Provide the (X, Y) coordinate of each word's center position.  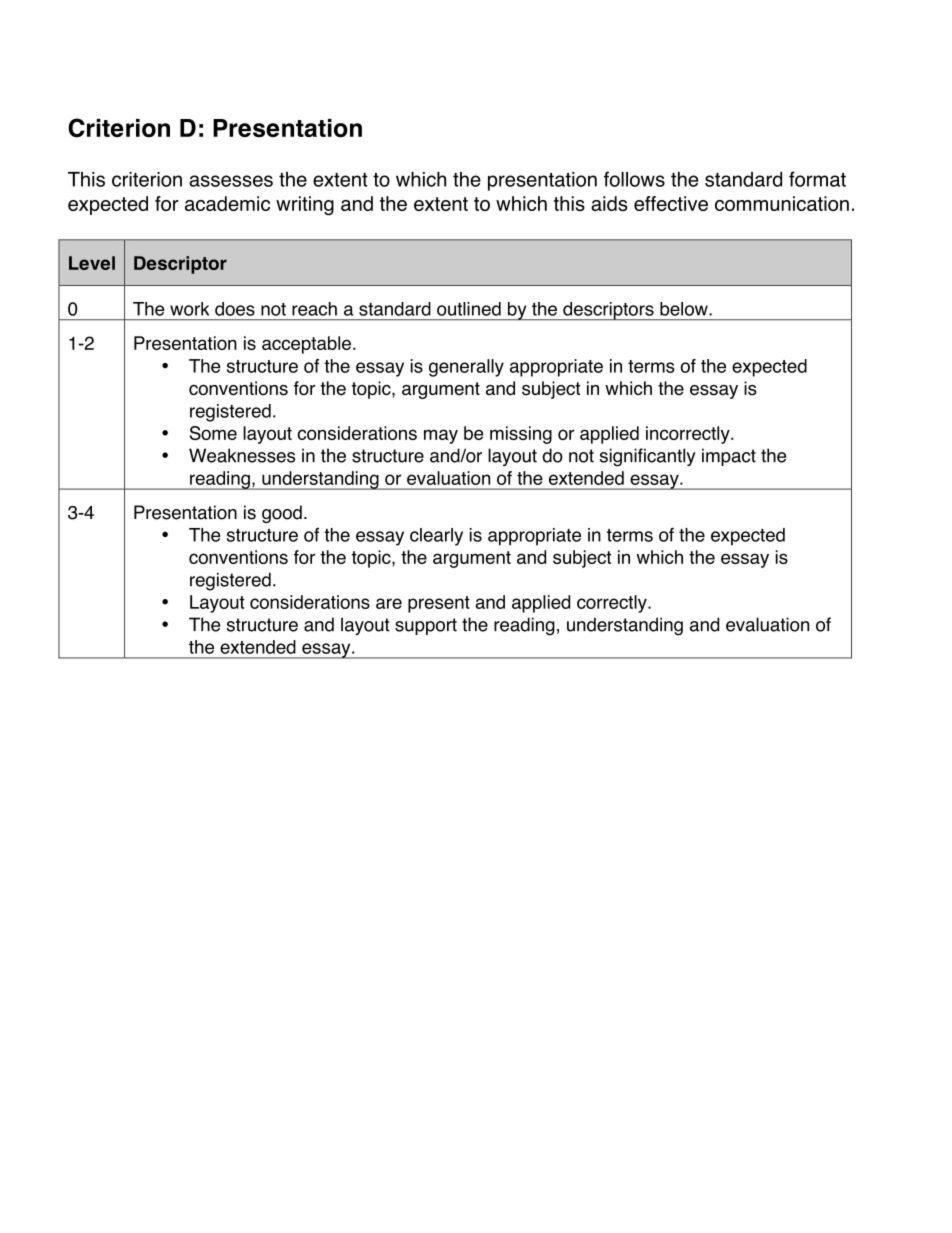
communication (782, 203)
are (389, 603)
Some (213, 433)
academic (227, 203)
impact (729, 457)
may (441, 436)
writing (305, 206)
